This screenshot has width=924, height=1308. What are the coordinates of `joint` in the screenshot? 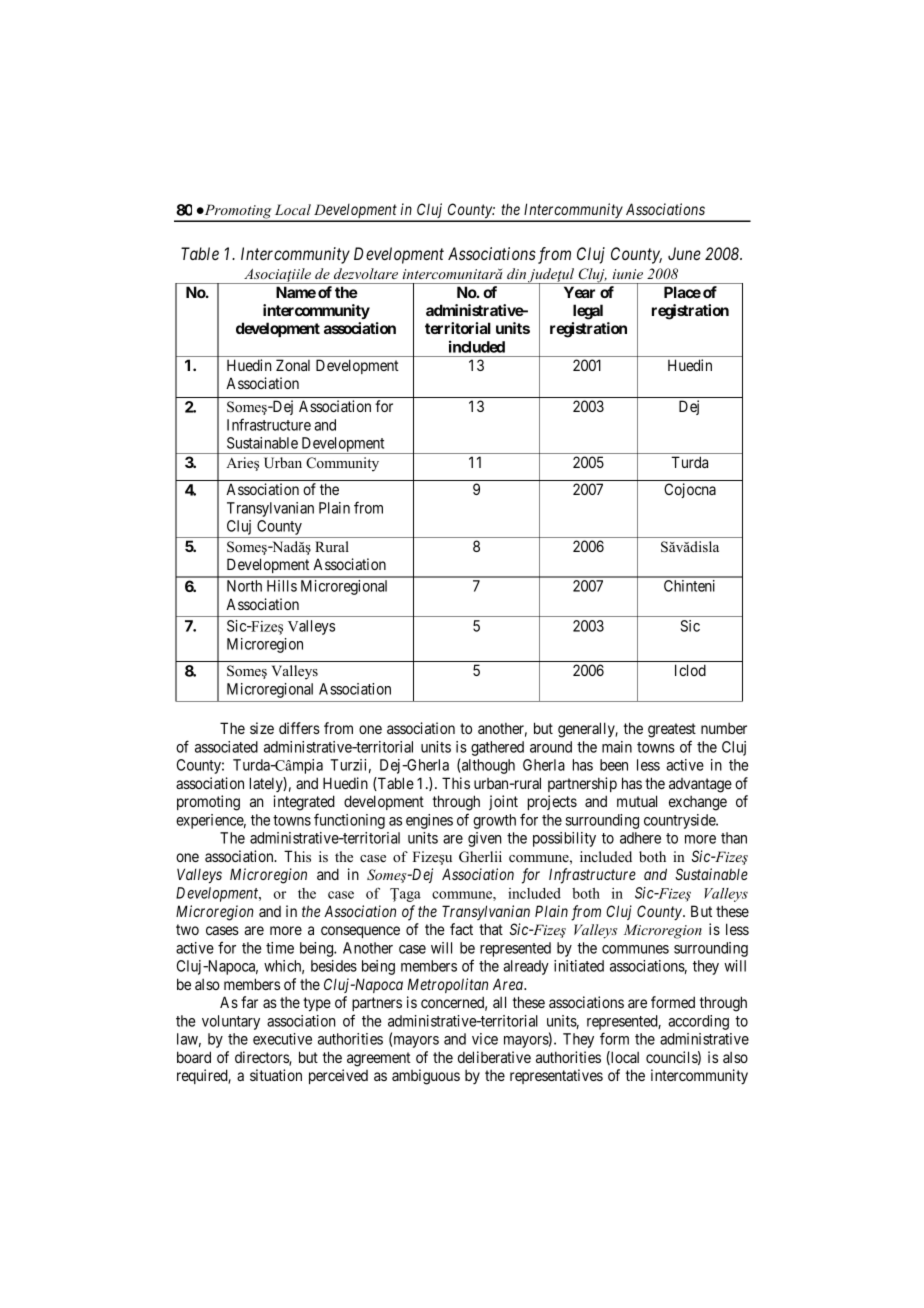 It's located at (503, 802).
